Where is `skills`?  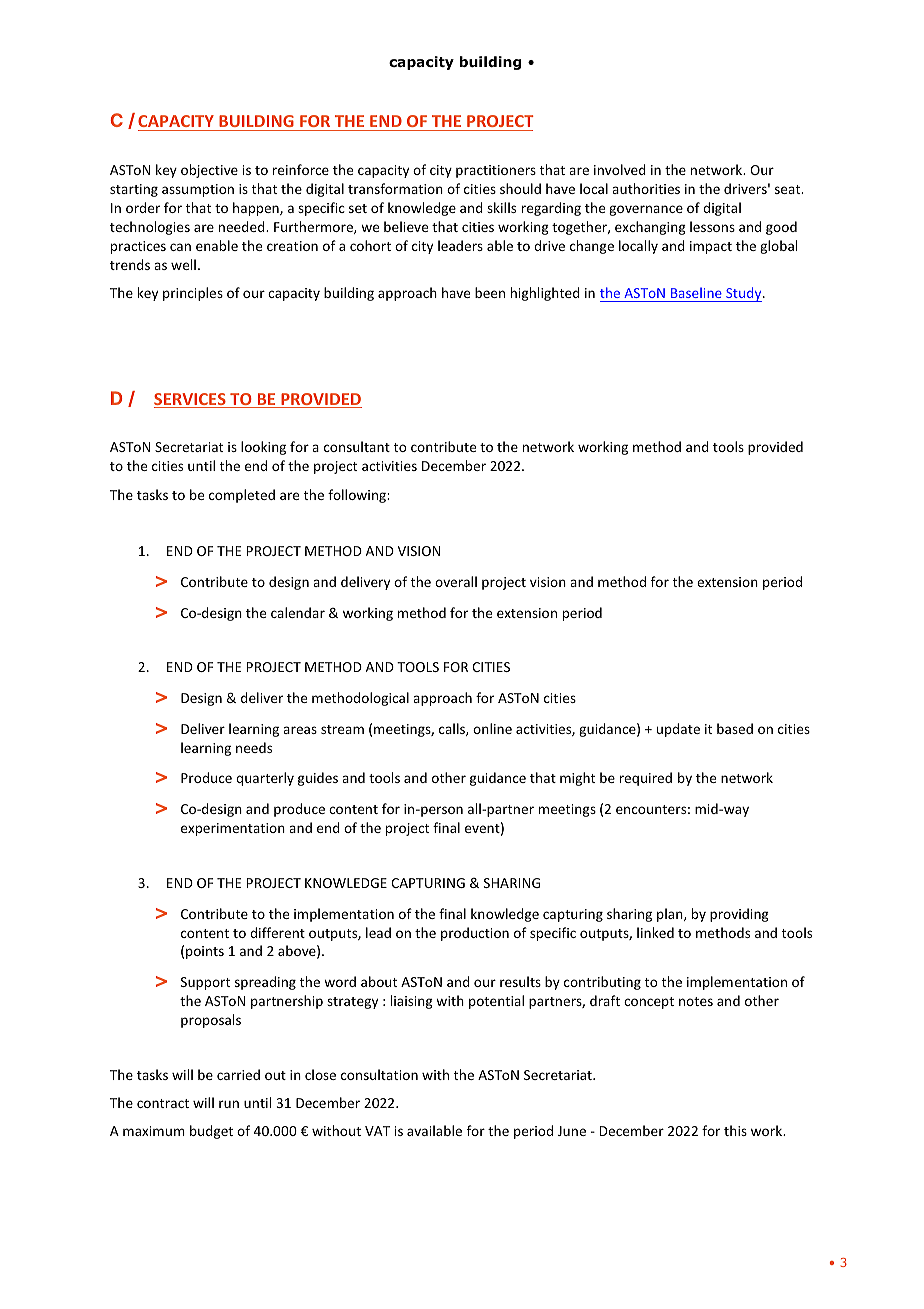
skills is located at coordinates (501, 207).
